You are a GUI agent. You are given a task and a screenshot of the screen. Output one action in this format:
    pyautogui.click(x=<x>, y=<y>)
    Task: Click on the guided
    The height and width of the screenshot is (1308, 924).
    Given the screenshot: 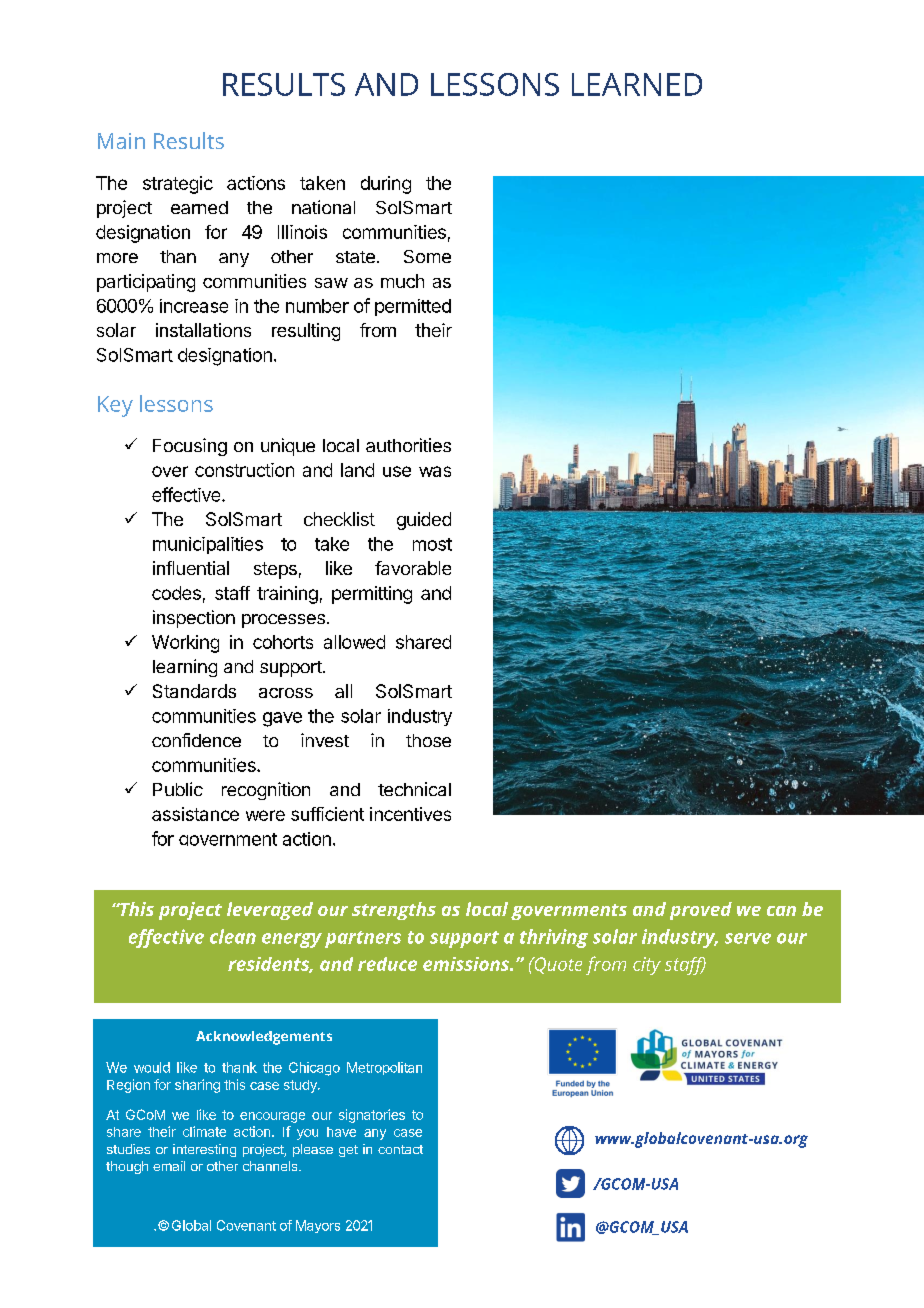 What is the action you would take?
    pyautogui.click(x=424, y=521)
